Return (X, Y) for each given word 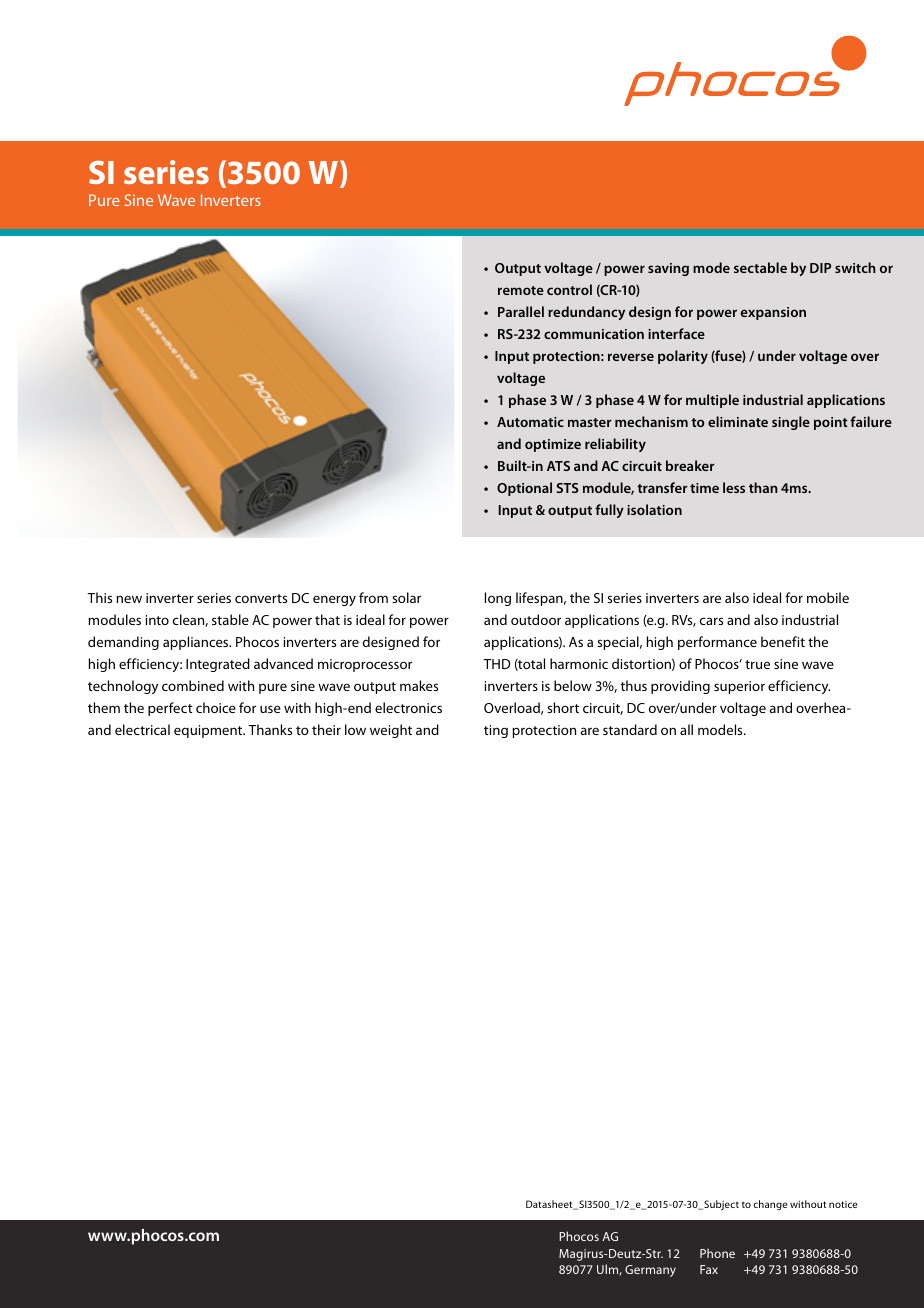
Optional (524, 489)
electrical (142, 729)
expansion (773, 313)
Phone (717, 1253)
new (129, 599)
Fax (709, 1269)
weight (391, 731)
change (770, 1205)
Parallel (521, 311)
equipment (209, 731)
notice (843, 1204)
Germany (650, 1271)
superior (739, 687)
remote (521, 290)
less (734, 487)
